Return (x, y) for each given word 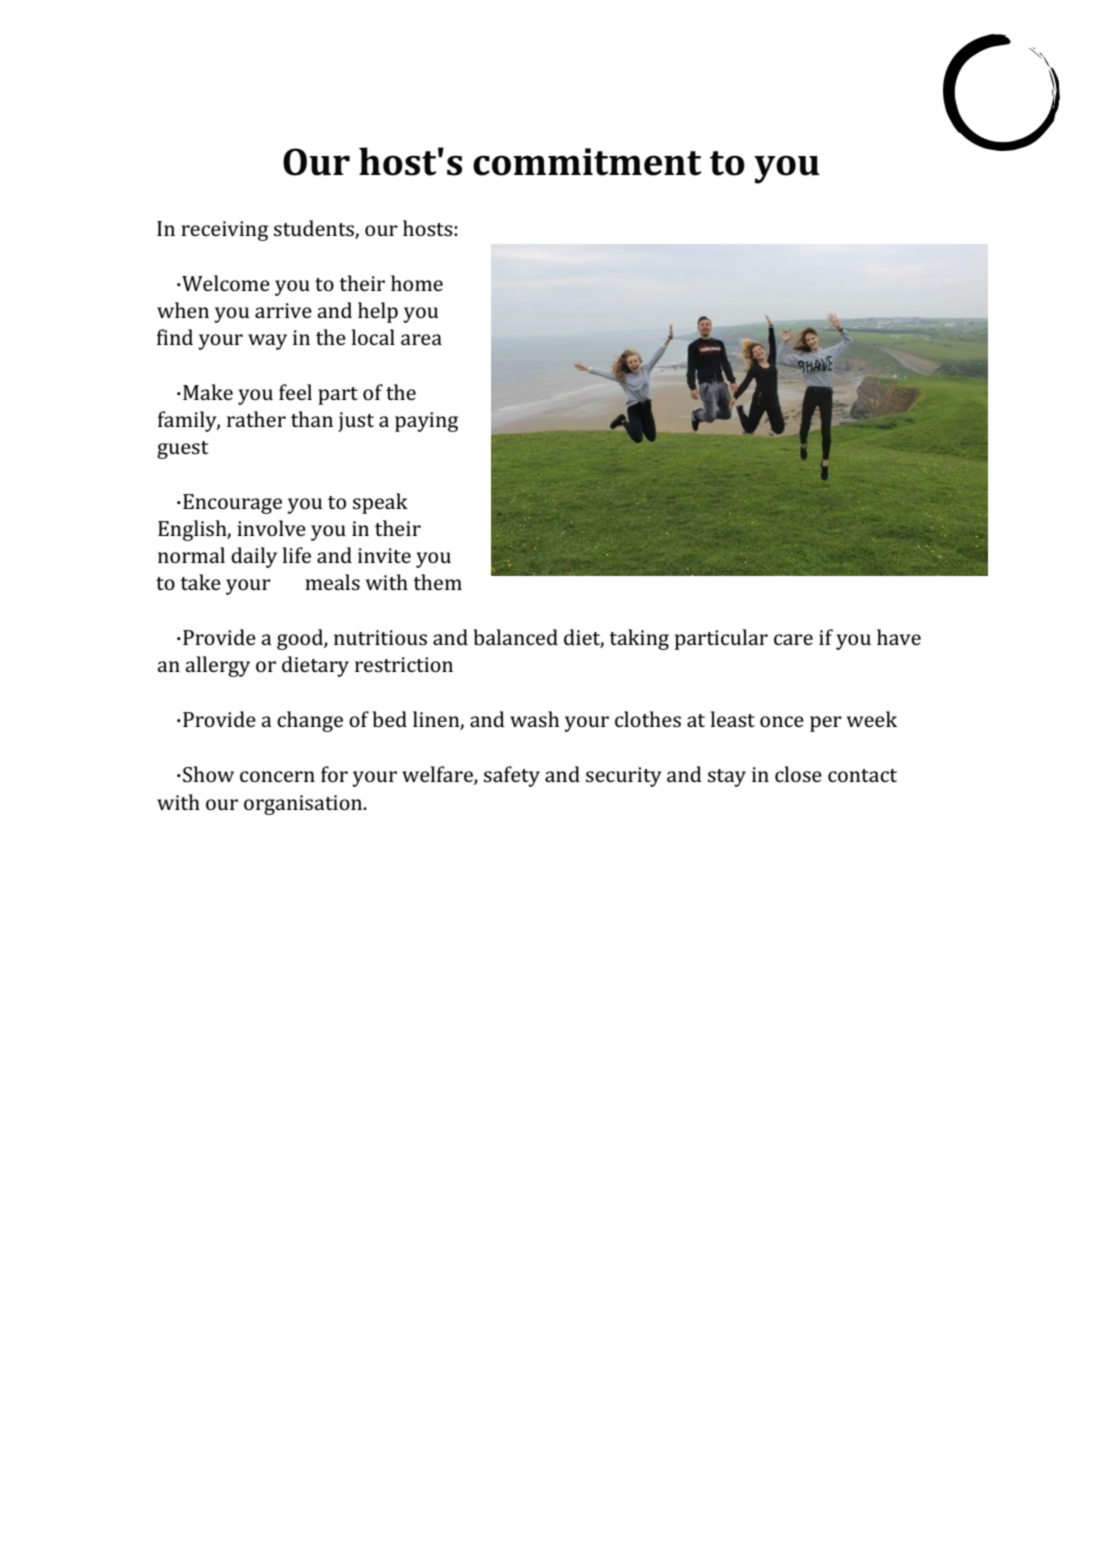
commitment (587, 162)
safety (512, 776)
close (798, 774)
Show (208, 774)
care (793, 639)
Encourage (232, 504)
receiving (224, 231)
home (417, 283)
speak (380, 503)
